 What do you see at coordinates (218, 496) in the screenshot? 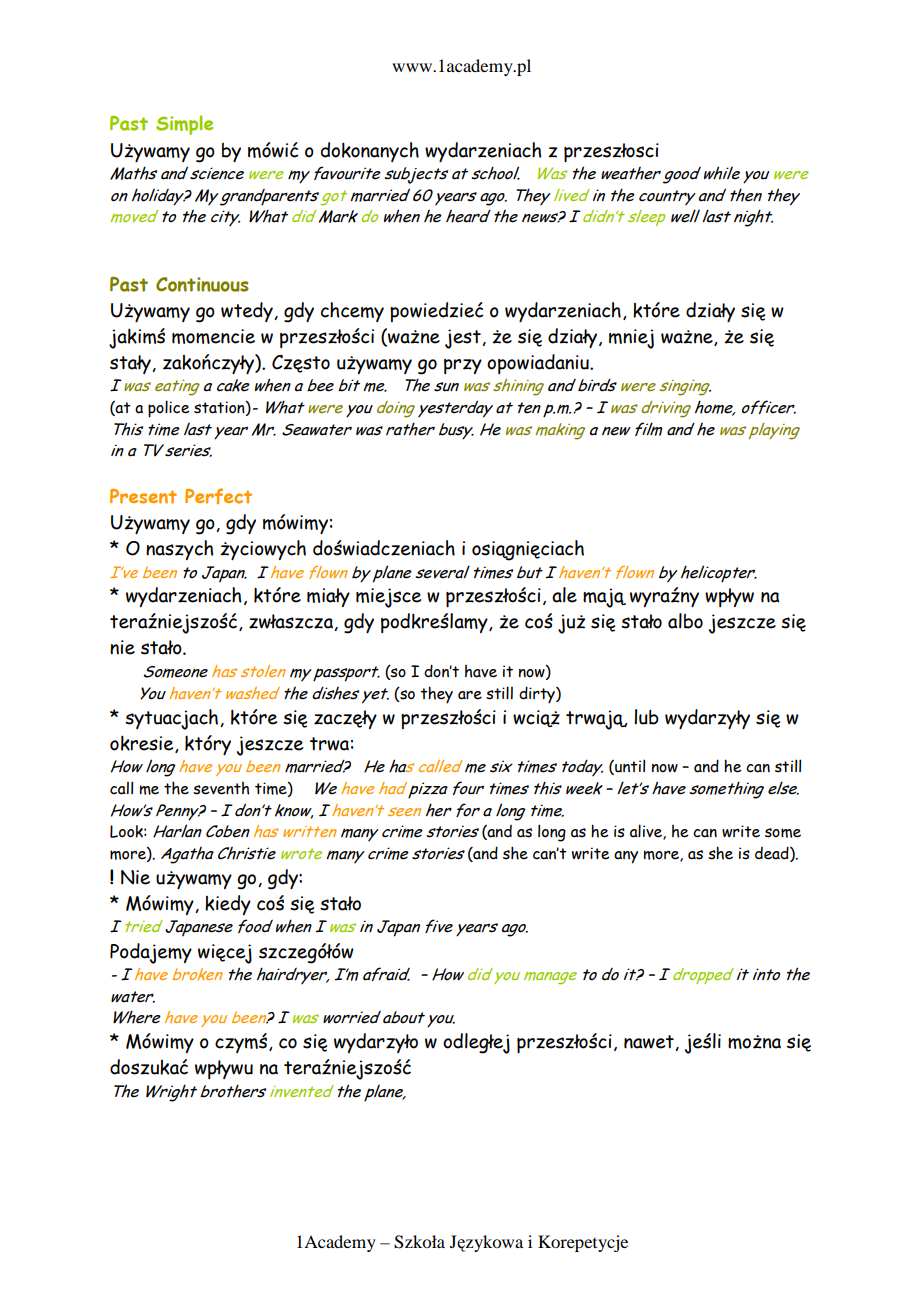
I see `Perfect` at bounding box center [218, 496].
